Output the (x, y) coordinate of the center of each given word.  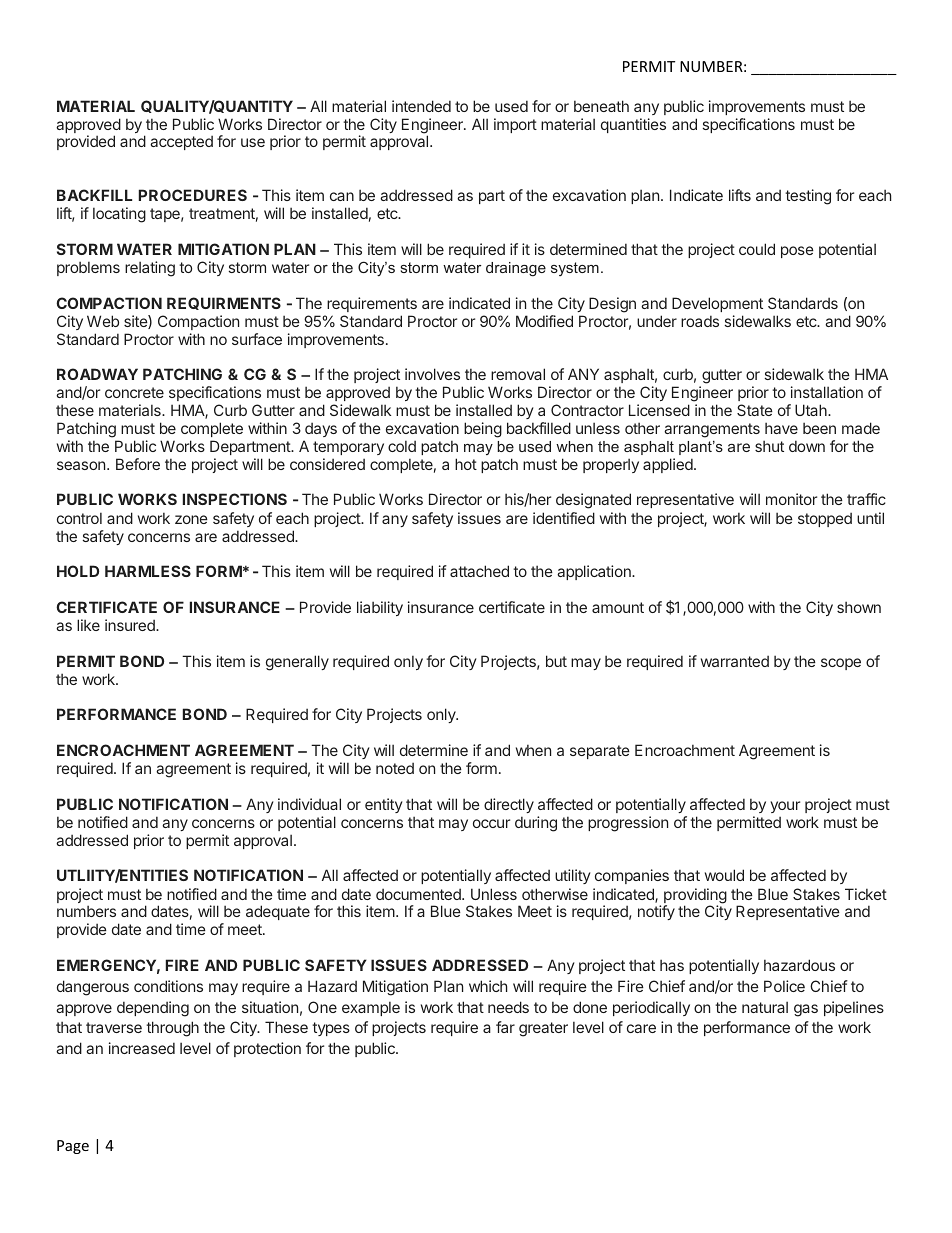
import (515, 125)
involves (432, 374)
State (755, 410)
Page (73, 1147)
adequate (278, 912)
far (505, 1027)
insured (131, 625)
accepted (181, 142)
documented (419, 894)
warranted (735, 661)
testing (808, 197)
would (724, 875)
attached (479, 571)
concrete (134, 392)
